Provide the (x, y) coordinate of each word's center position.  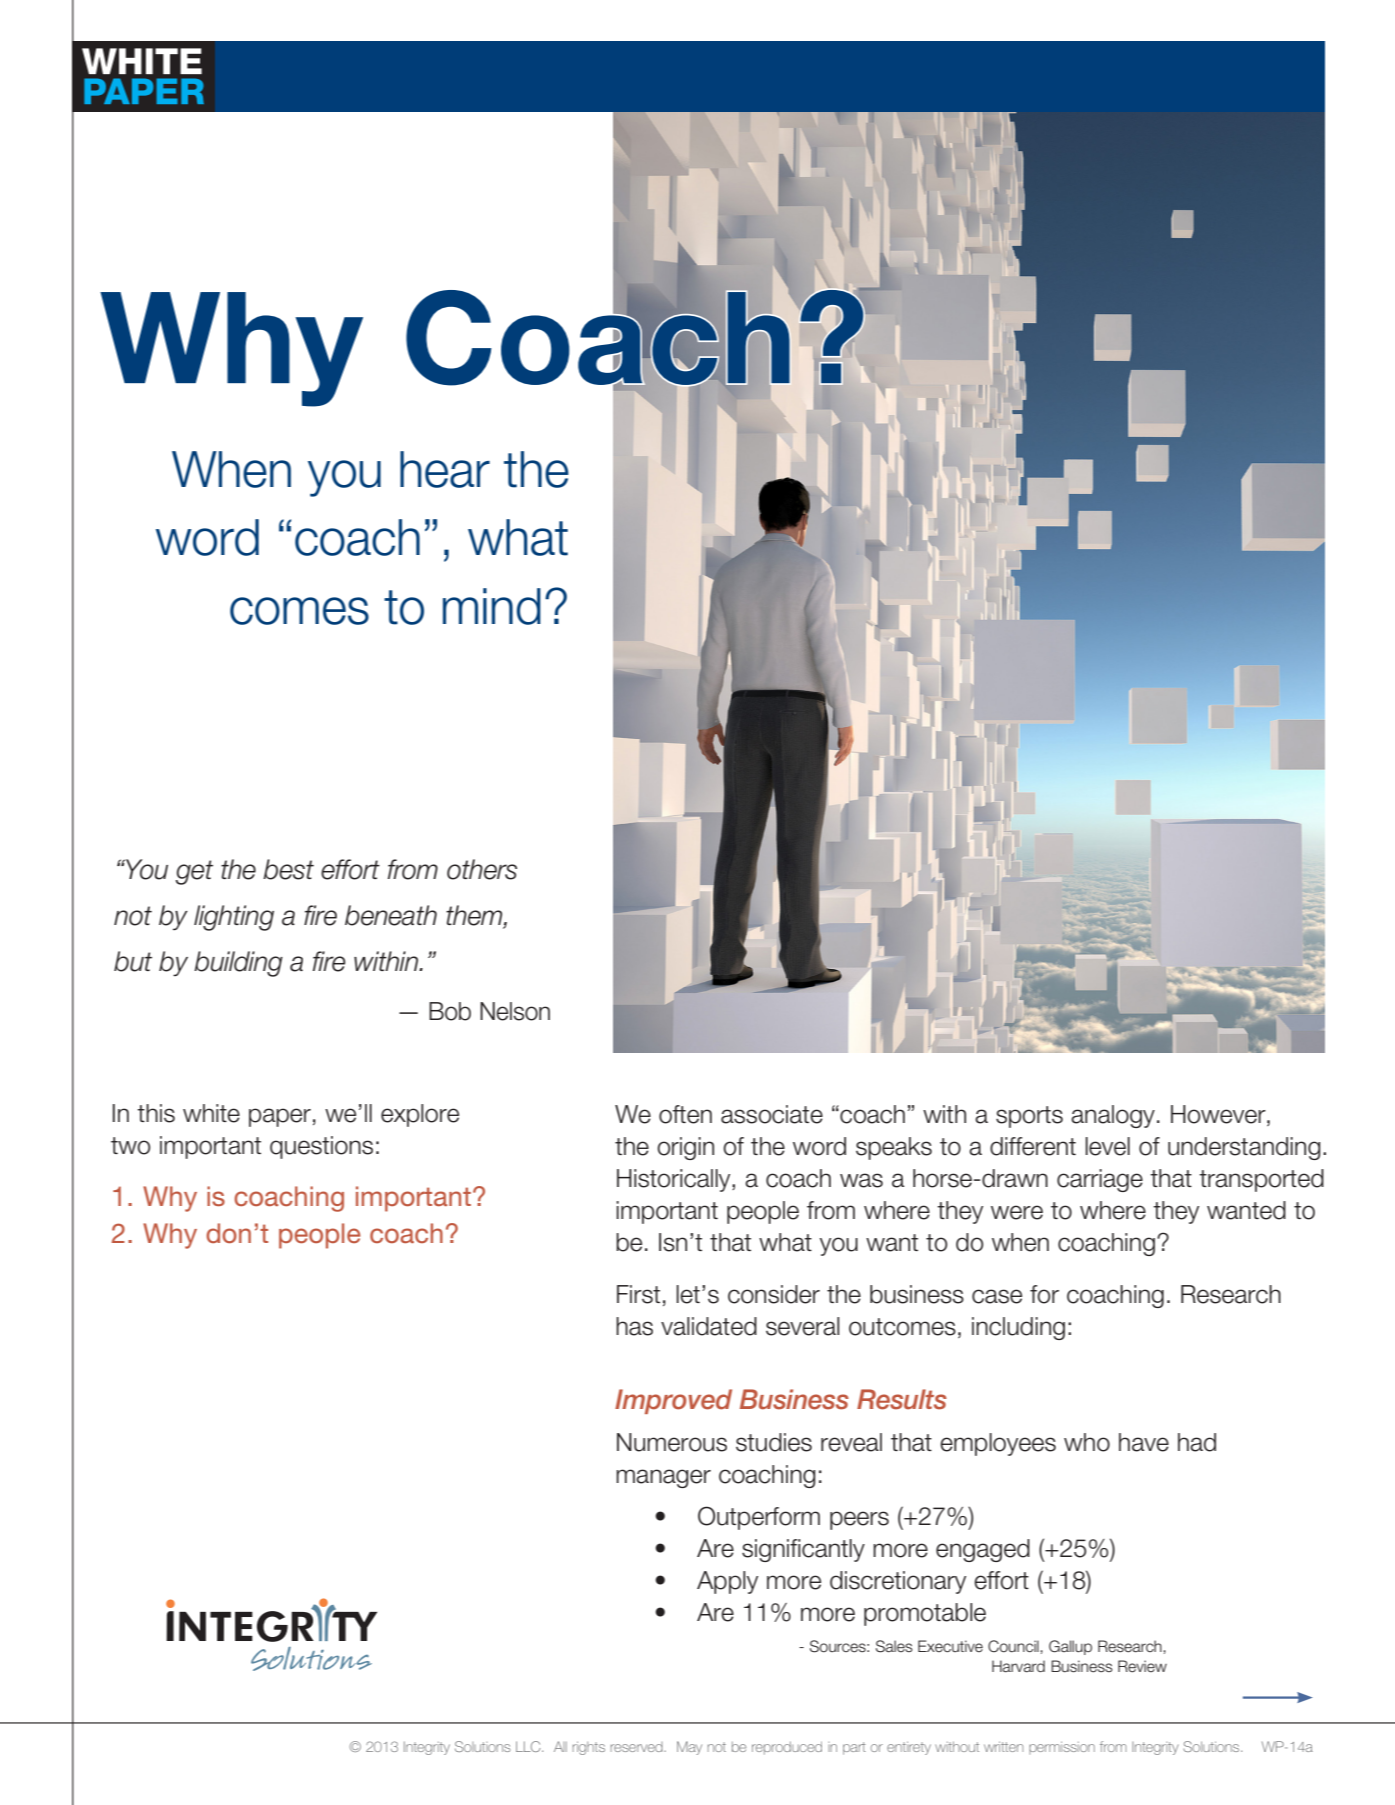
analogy (1113, 1116)
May (689, 1748)
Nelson (515, 1011)
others (482, 869)
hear (445, 469)
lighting (234, 918)
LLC (529, 1746)
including (1018, 1328)
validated (709, 1326)
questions (321, 1147)
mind (492, 606)
